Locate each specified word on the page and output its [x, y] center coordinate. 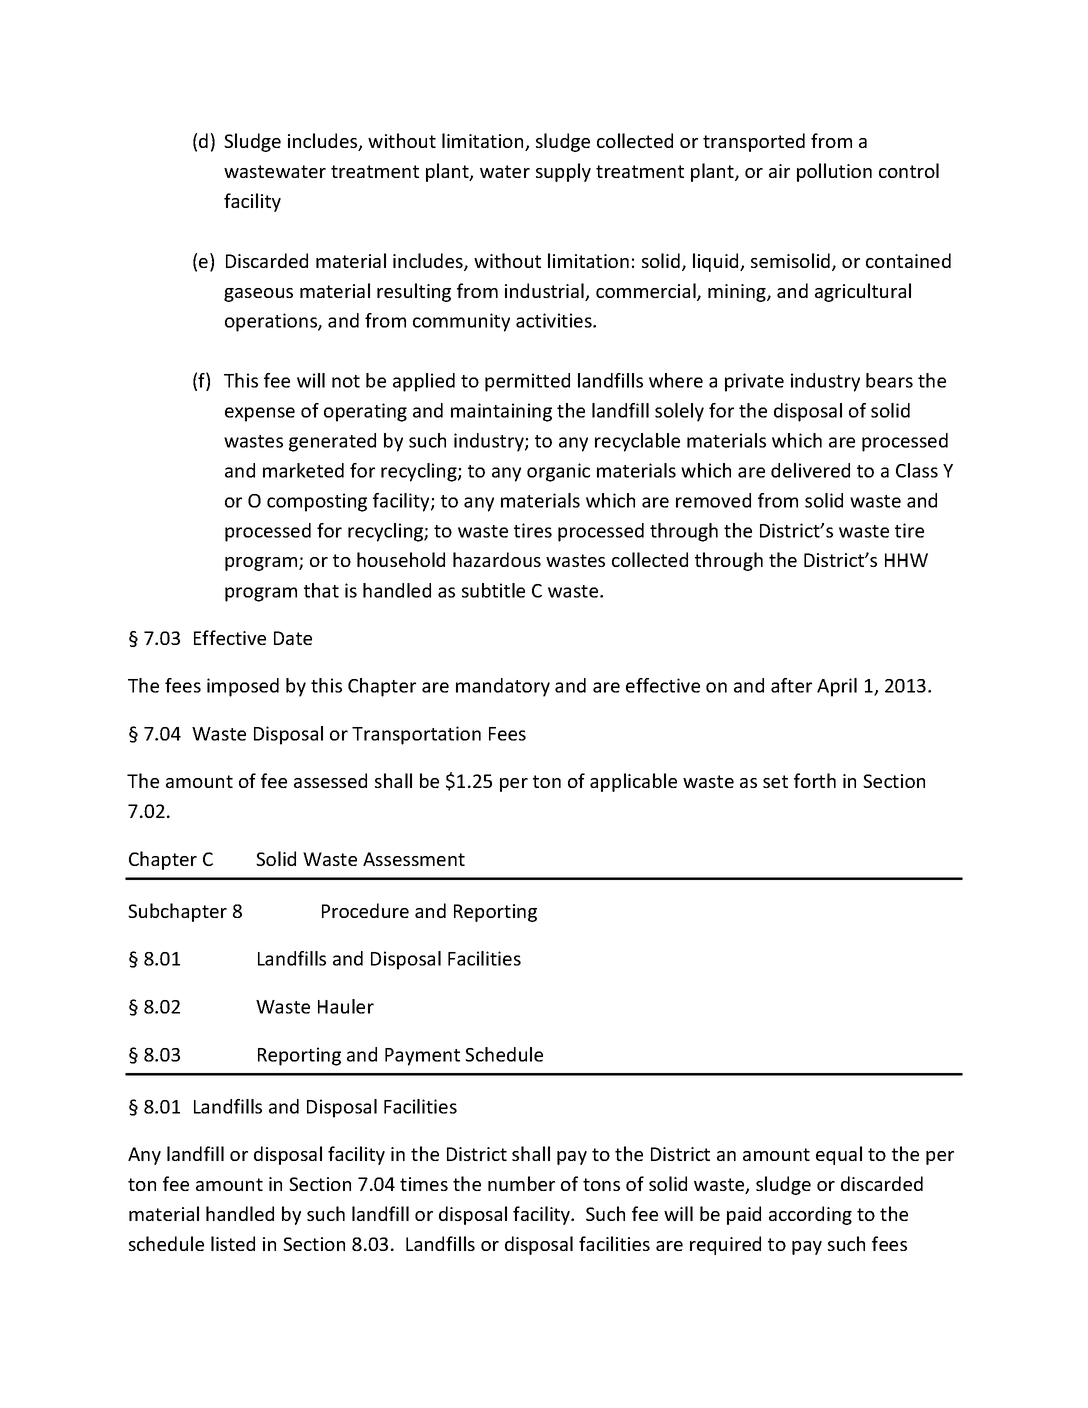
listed [233, 1243]
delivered [810, 470]
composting [317, 502]
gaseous [258, 295]
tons [601, 1184]
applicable [633, 782]
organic [558, 472]
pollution [834, 172]
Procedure [365, 910]
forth [815, 780]
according [810, 1215]
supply [563, 172]
